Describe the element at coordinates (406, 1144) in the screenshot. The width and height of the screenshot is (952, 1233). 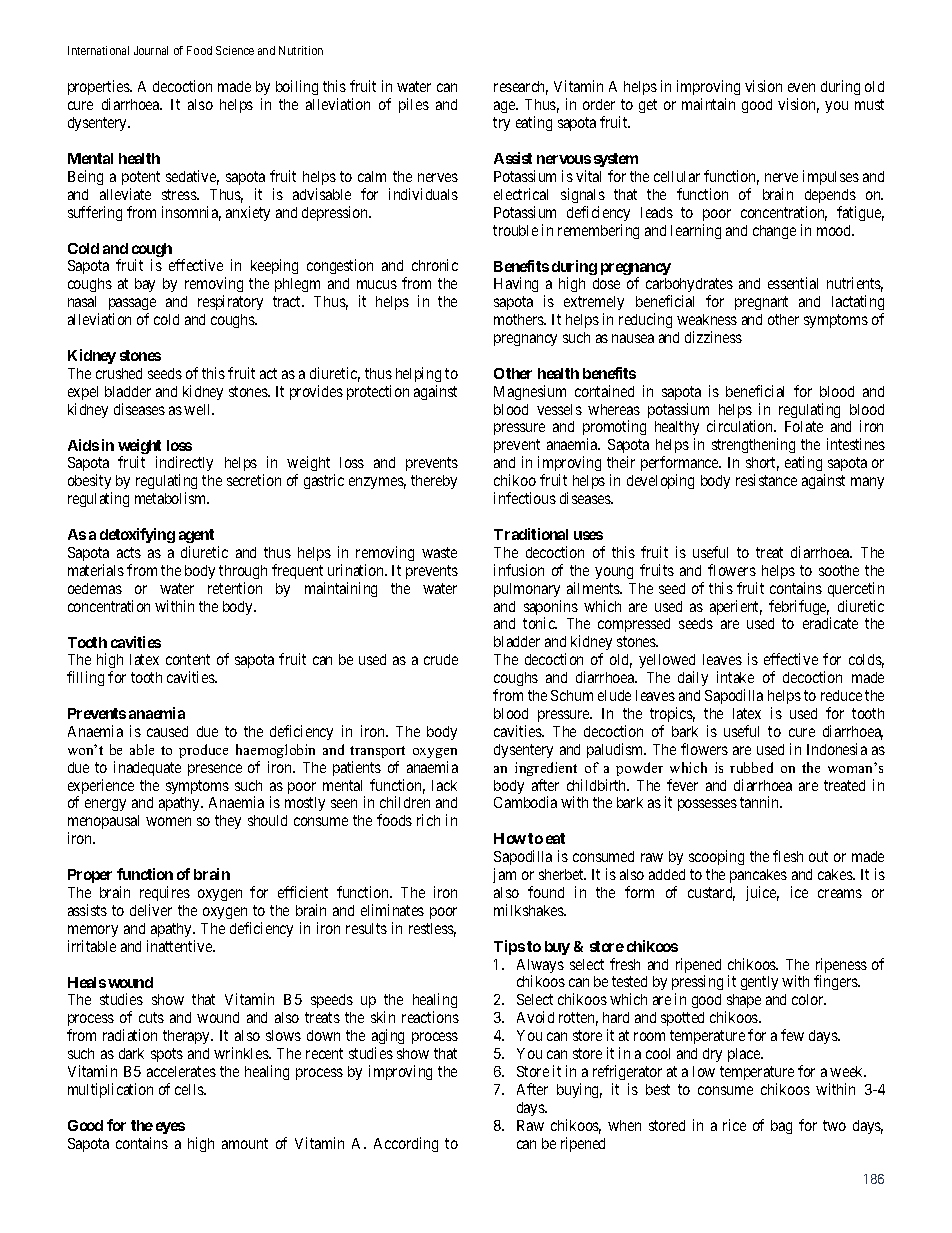
I see `According` at that location.
